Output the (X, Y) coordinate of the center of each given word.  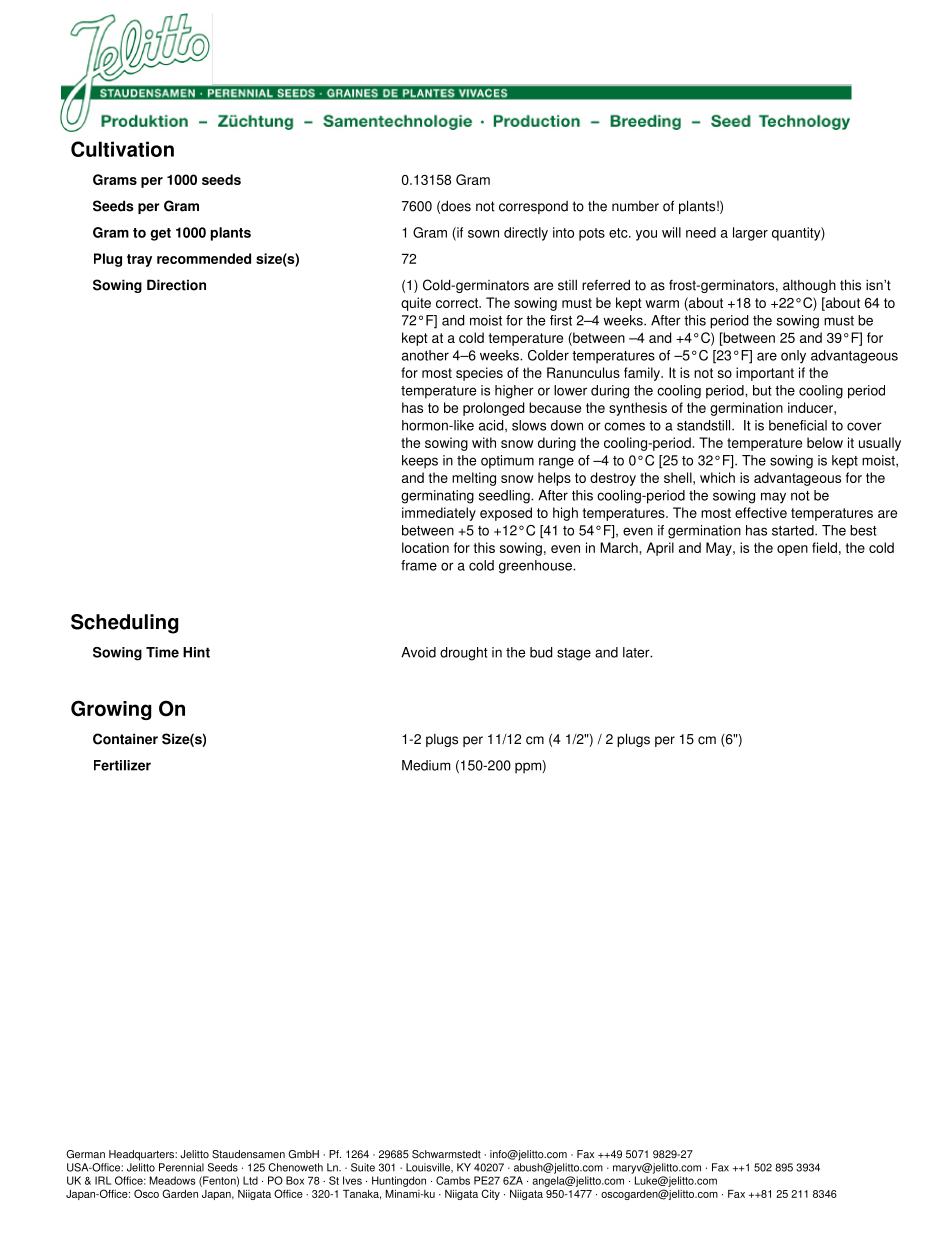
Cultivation (122, 149)
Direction (176, 285)
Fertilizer (122, 765)
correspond (533, 207)
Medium (426, 765)
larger (750, 234)
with (484, 442)
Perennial (181, 1167)
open (792, 550)
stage (574, 654)
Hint (196, 652)
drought (464, 654)
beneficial (798, 425)
